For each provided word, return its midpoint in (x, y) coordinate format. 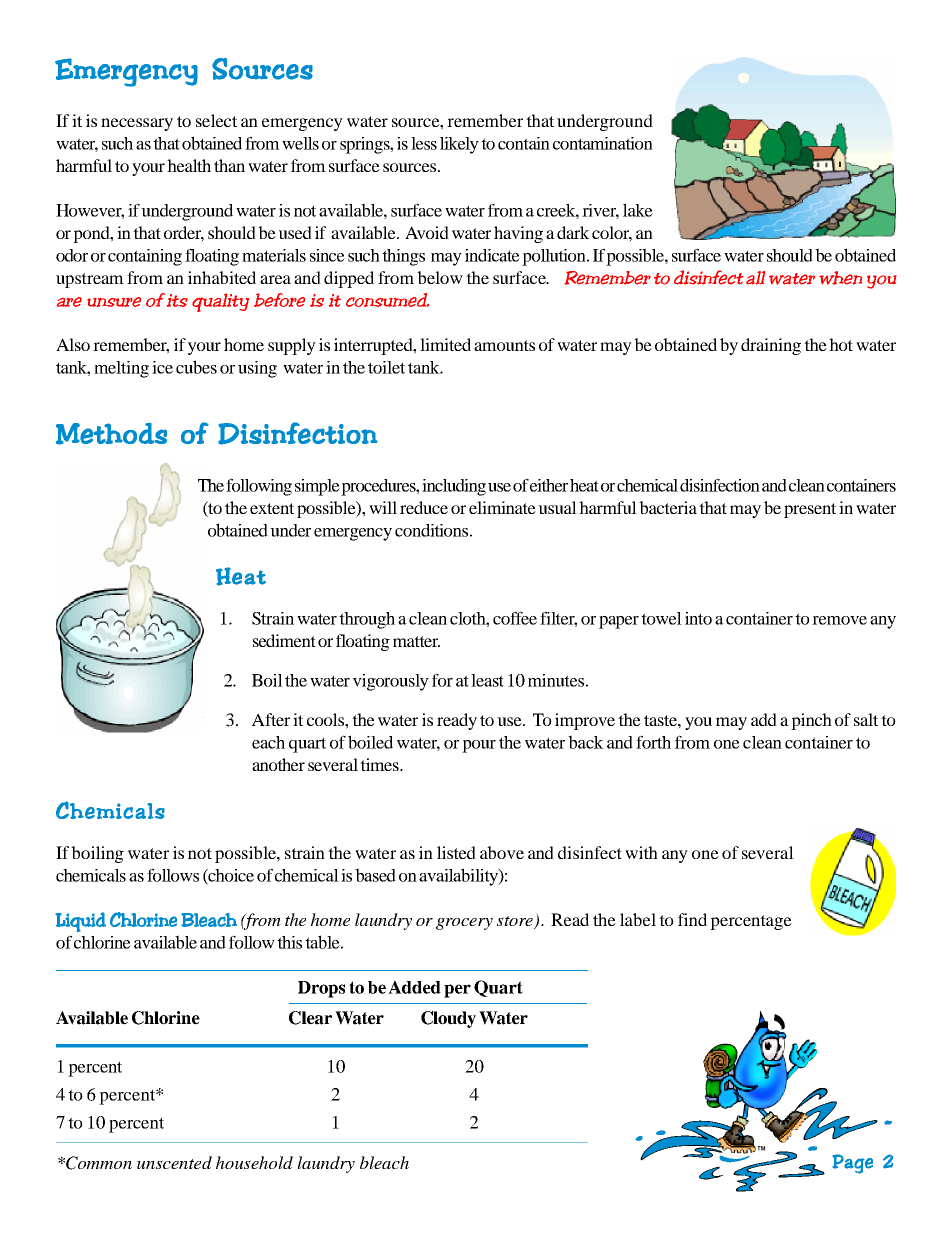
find (692, 919)
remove (839, 620)
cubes (196, 367)
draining (771, 346)
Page (852, 1164)
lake (638, 210)
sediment (284, 640)
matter (416, 641)
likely (459, 145)
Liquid (80, 922)
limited (445, 344)
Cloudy (448, 1019)
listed (456, 852)
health (189, 165)
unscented (174, 1162)
